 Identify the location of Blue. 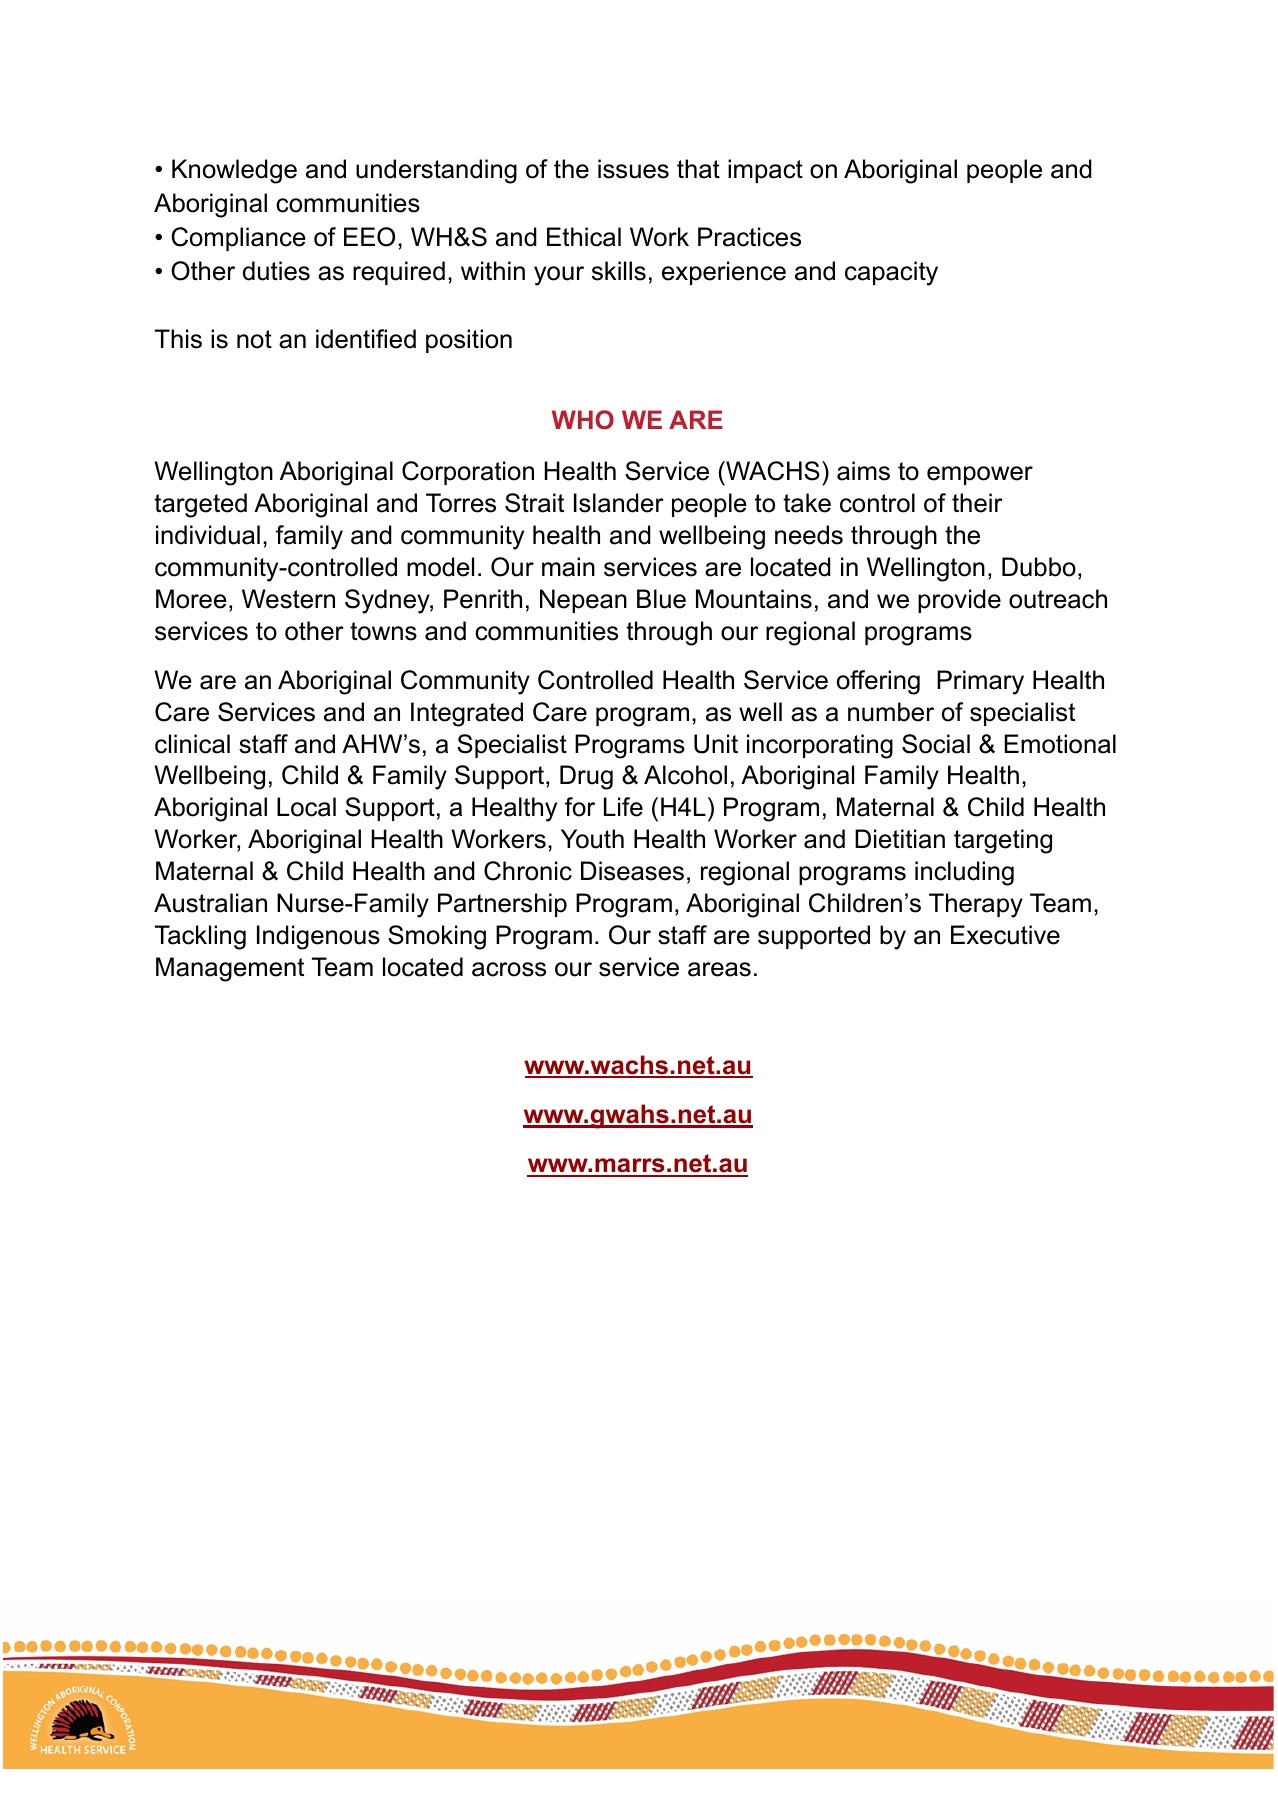
(661, 599).
